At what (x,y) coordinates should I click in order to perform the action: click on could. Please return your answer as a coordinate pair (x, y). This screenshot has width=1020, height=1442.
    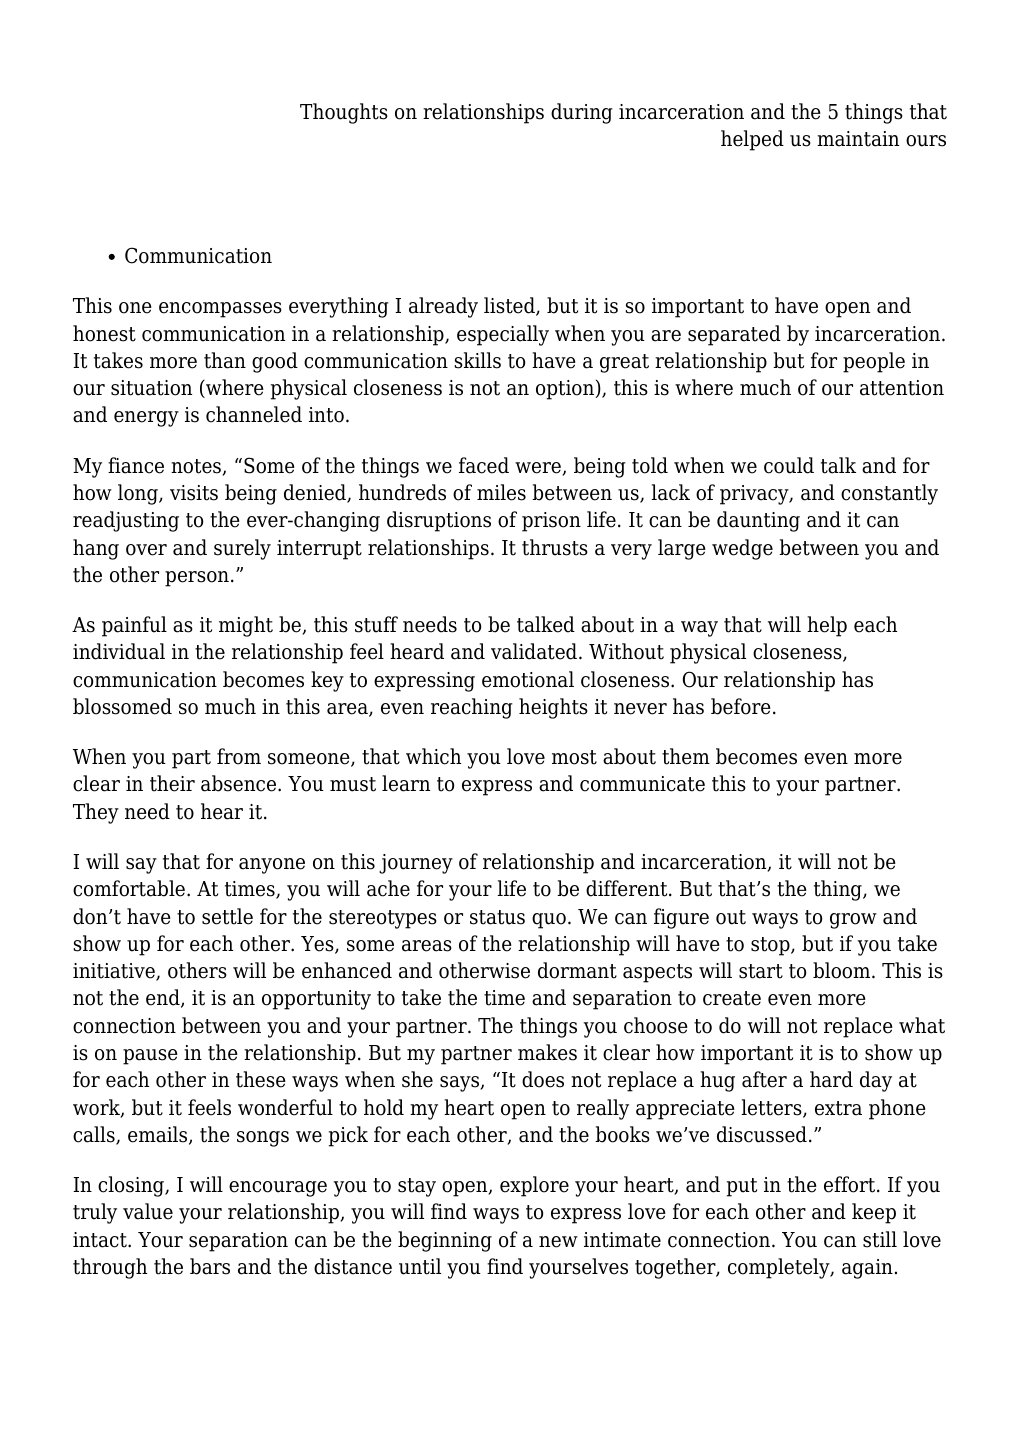
    Looking at the image, I should click on (789, 465).
